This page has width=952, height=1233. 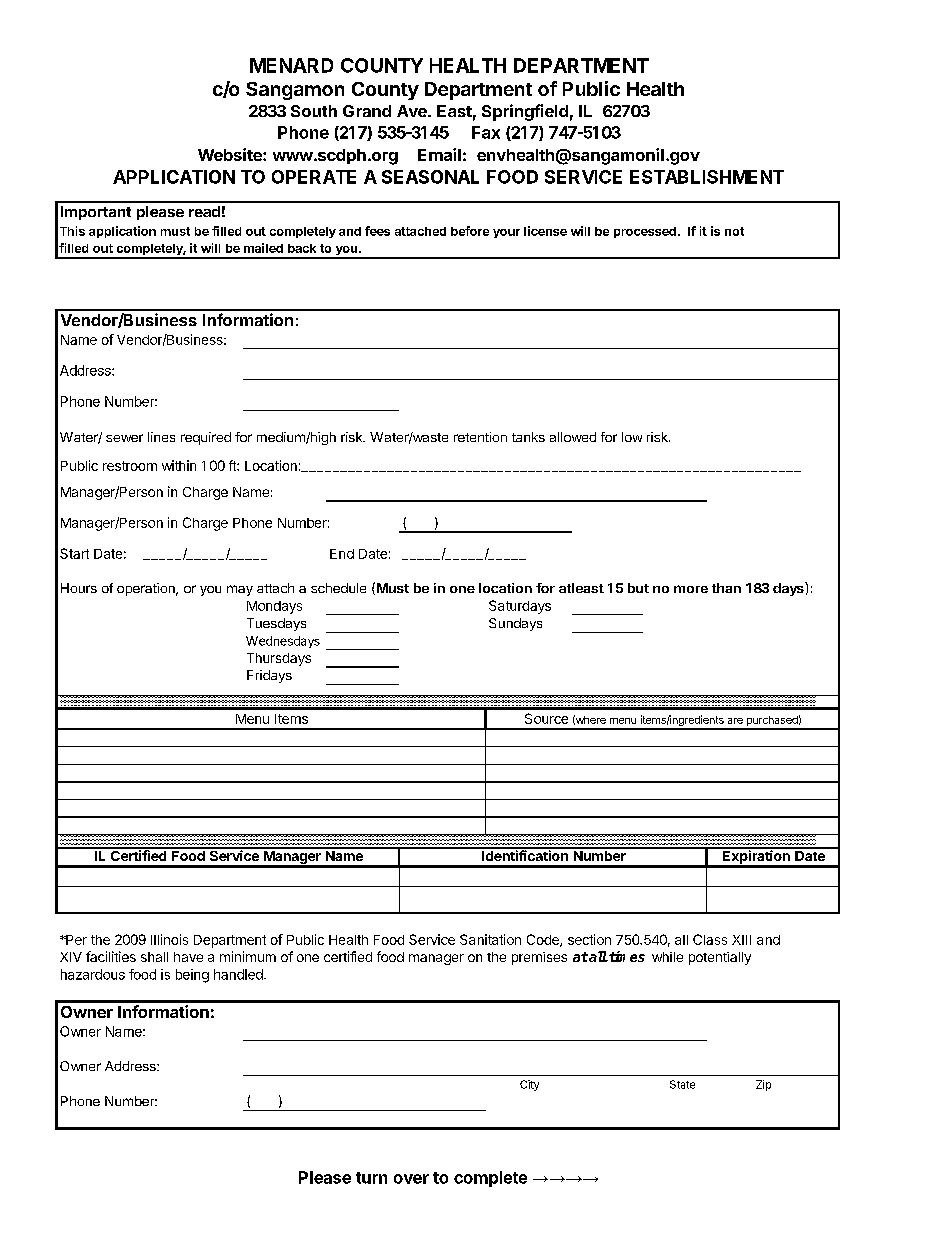 What do you see at coordinates (79, 588) in the page?
I see `Hours` at bounding box center [79, 588].
